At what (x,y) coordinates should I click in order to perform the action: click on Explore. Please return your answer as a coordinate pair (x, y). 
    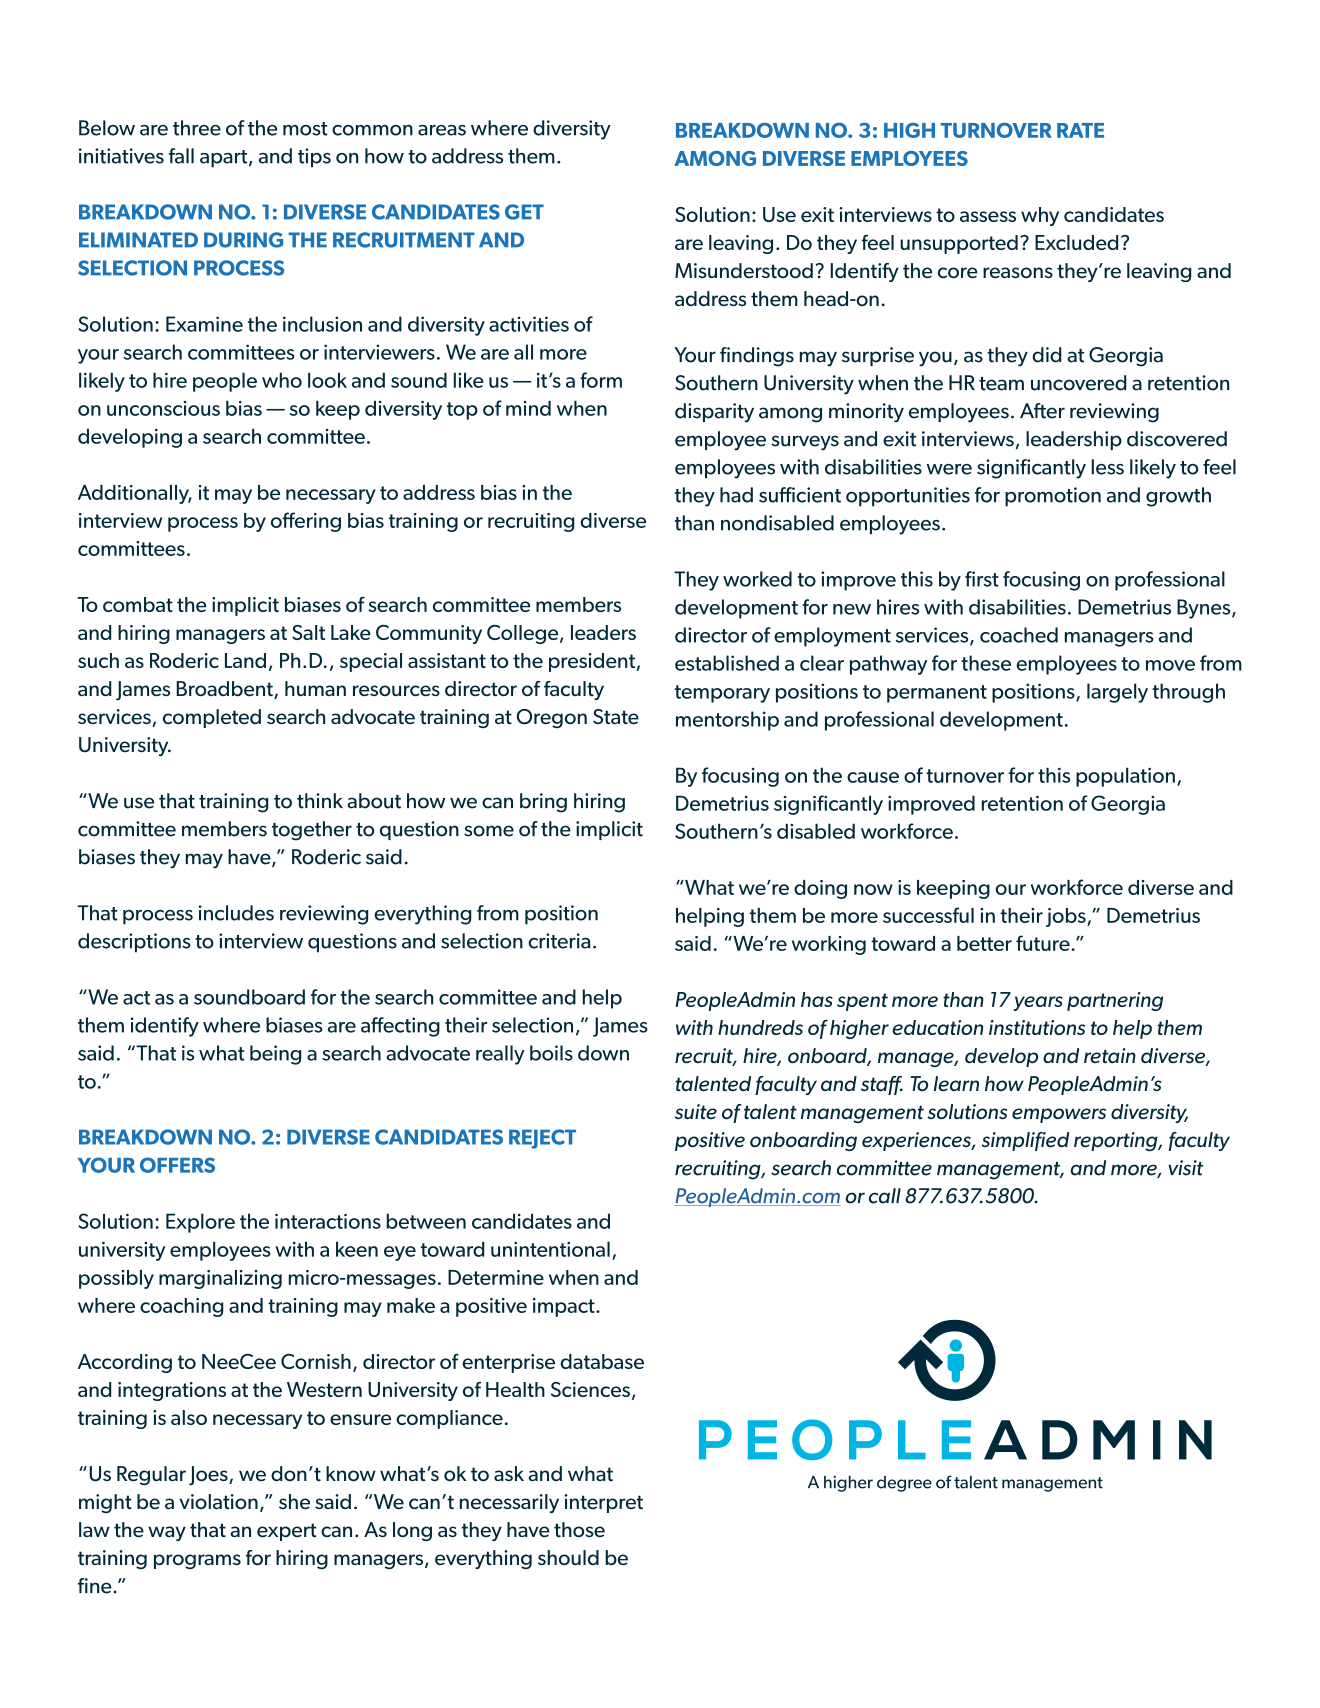
    Looking at the image, I should click on (200, 1223).
